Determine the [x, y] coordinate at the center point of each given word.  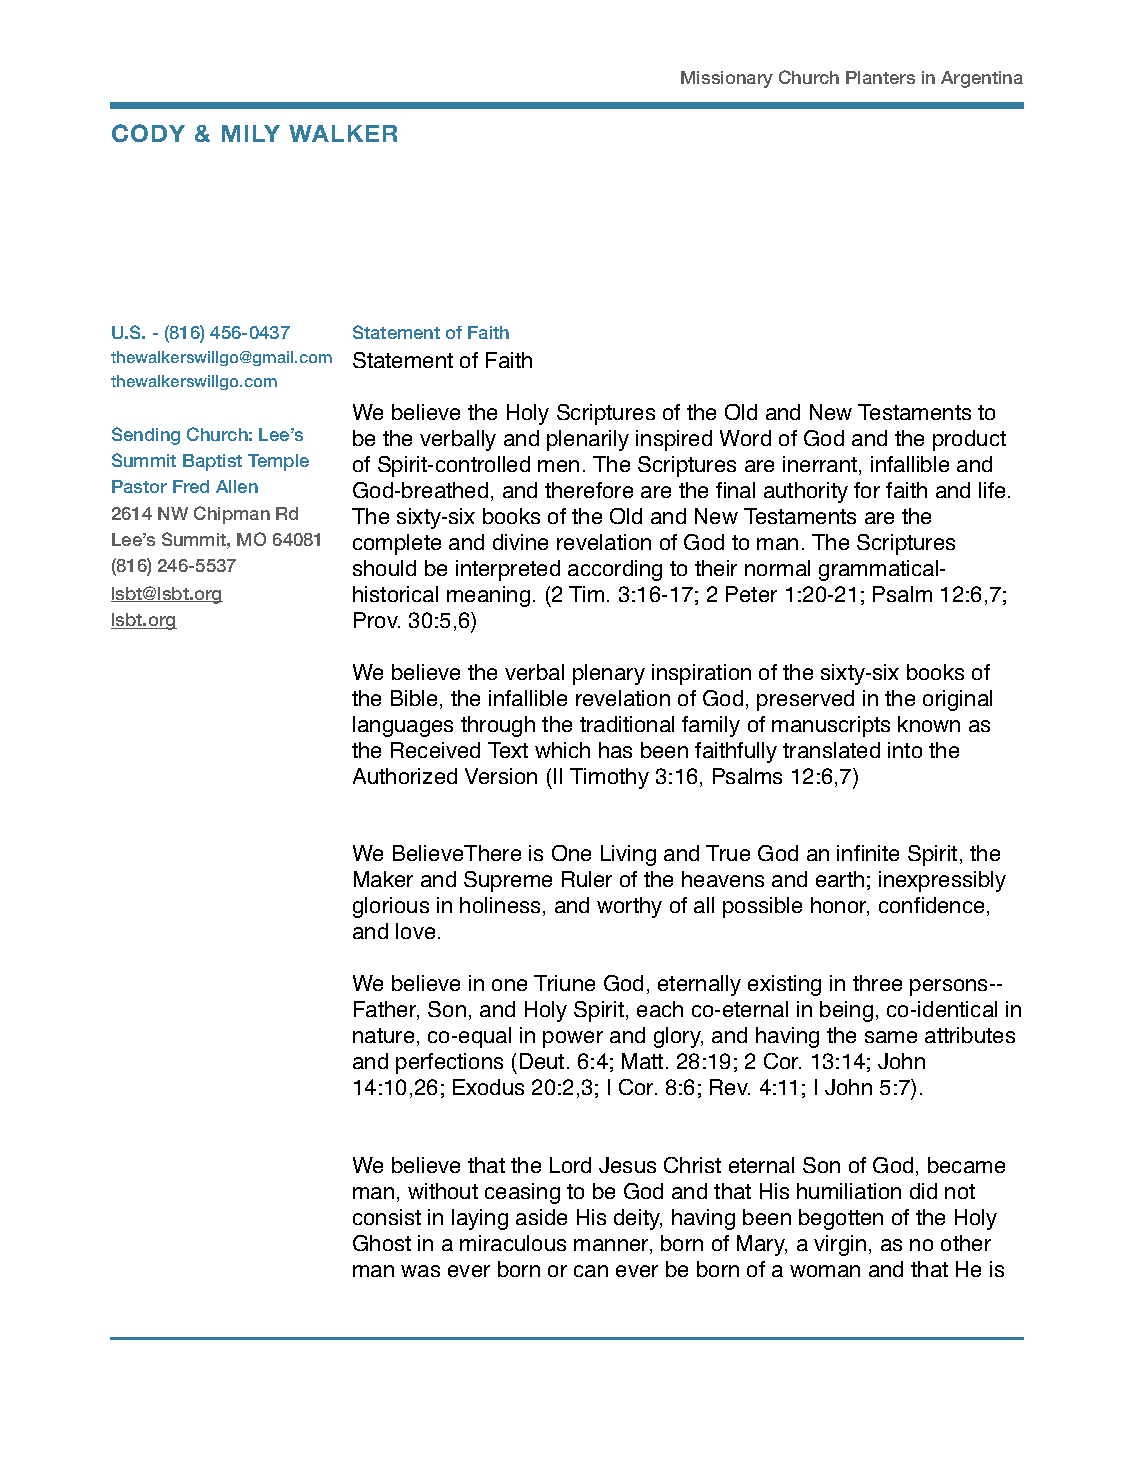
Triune [564, 983]
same [891, 1037]
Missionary [727, 79]
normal [777, 568]
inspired [674, 440]
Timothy [609, 778]
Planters [880, 77]
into [905, 750]
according [615, 570]
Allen [237, 486]
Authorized [405, 776]
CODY [148, 133]
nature [383, 1035]
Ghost [382, 1243]
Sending [146, 436]
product [969, 440]
